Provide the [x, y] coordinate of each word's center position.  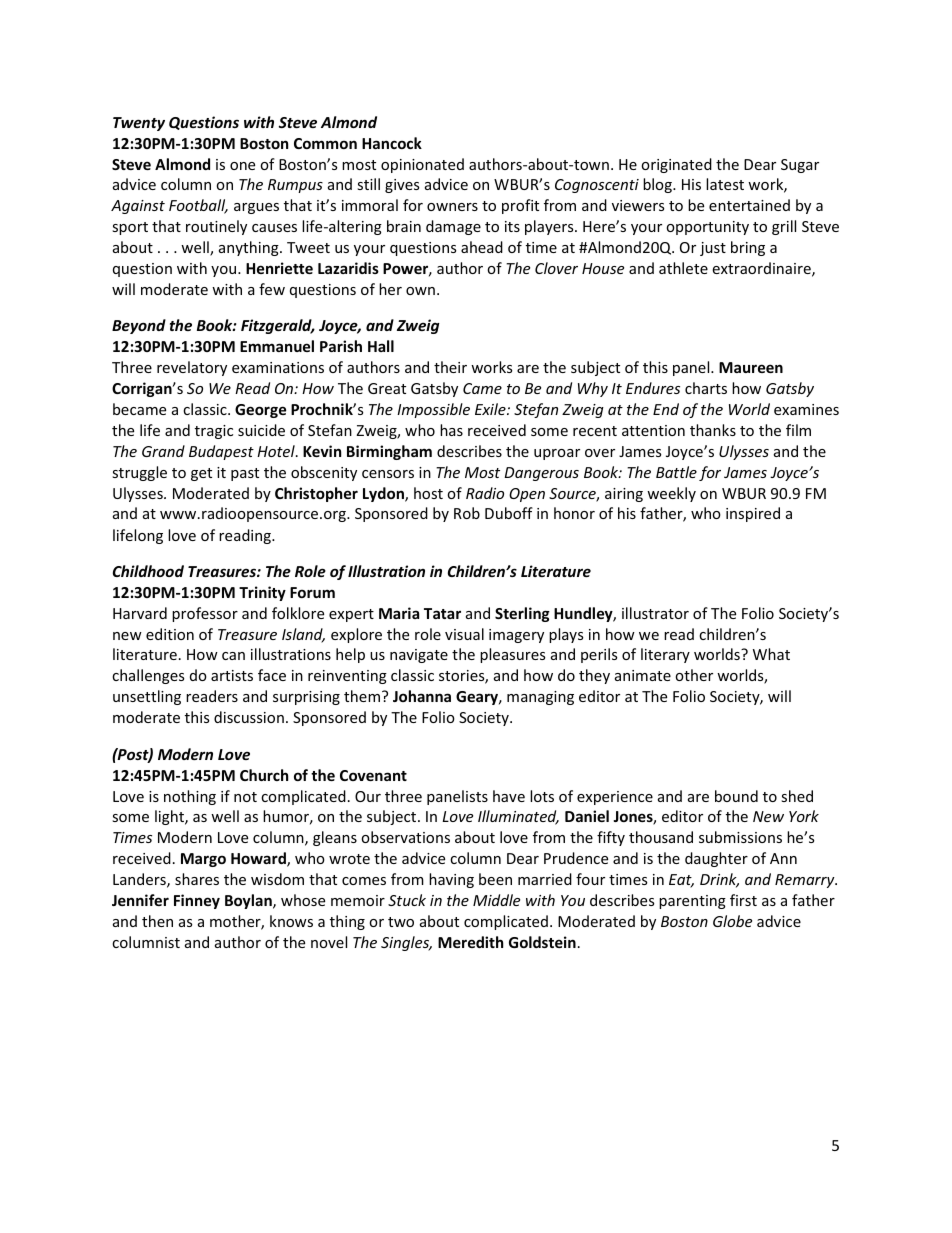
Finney [197, 901]
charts [706, 388]
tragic [214, 432]
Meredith [470, 942]
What [771, 654]
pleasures [512, 655]
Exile [491, 409]
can [233, 656]
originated [676, 165]
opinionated [422, 165]
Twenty [139, 124]
